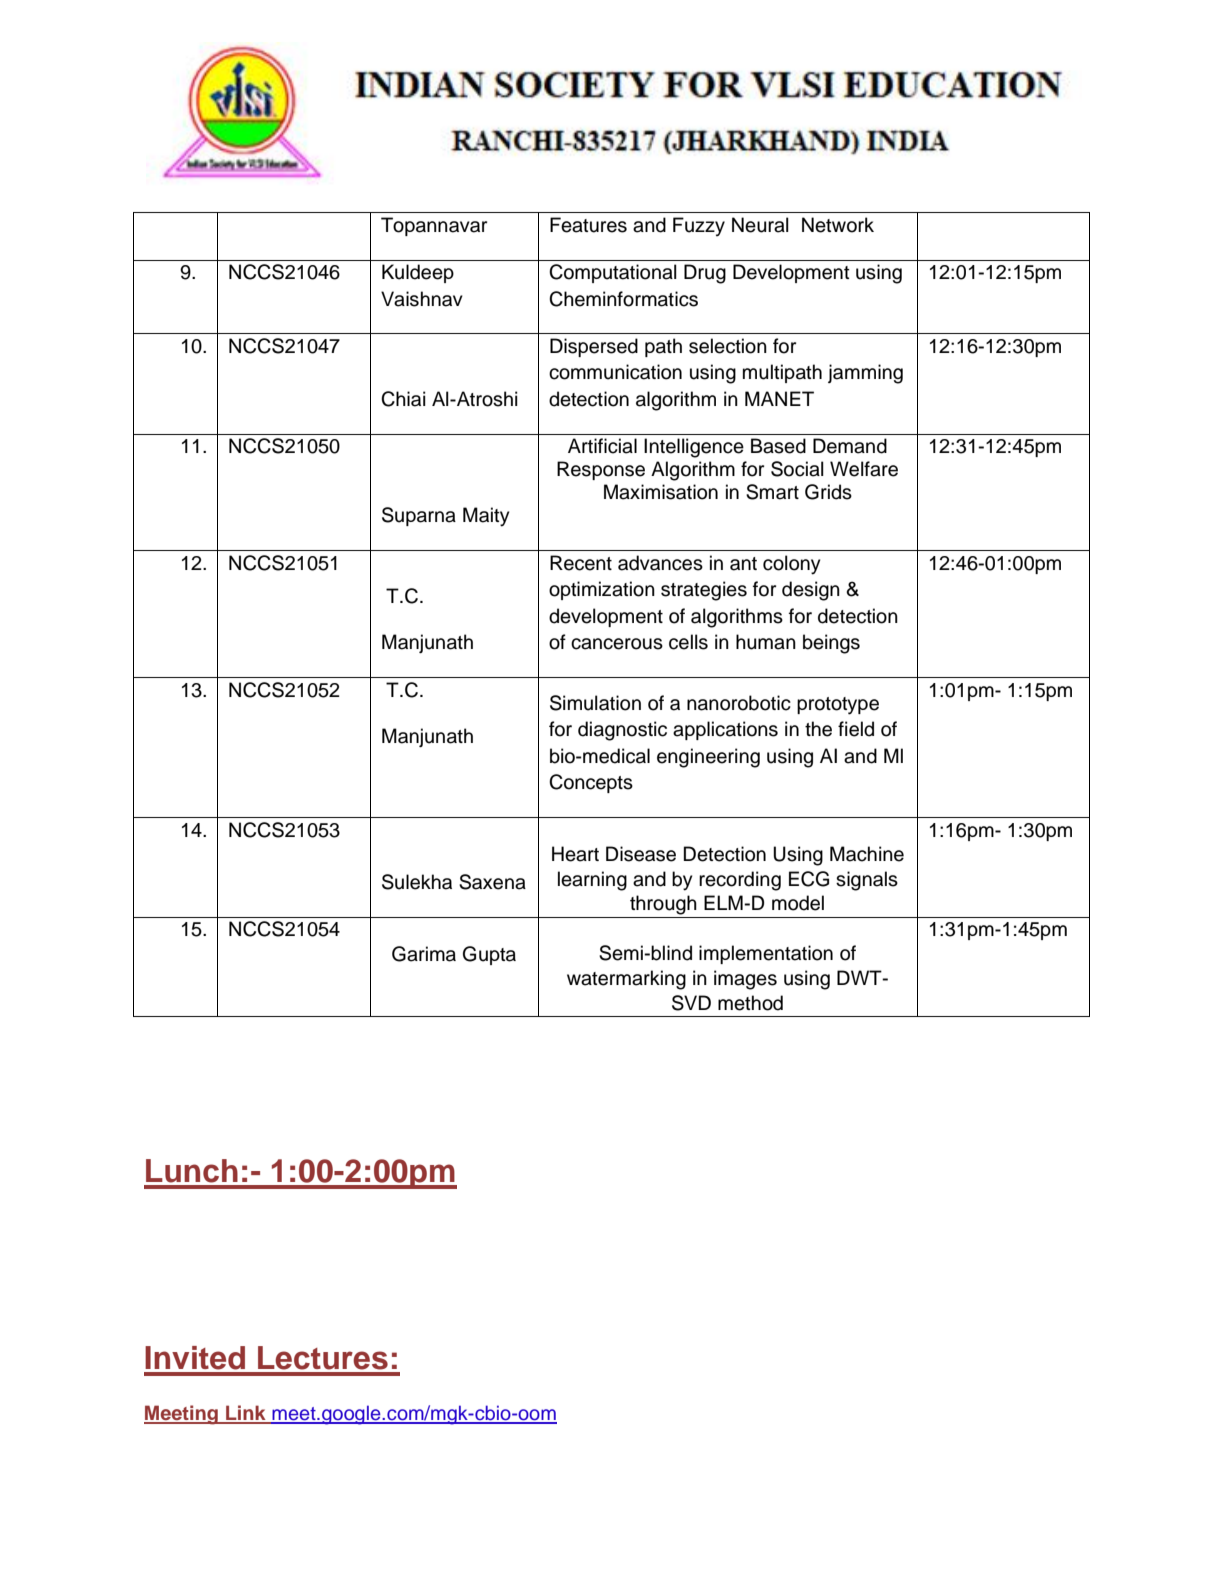 This screenshot has height=1583, width=1223. Describe the element at coordinates (489, 955) in the screenshot. I see `Gupta` at that location.
